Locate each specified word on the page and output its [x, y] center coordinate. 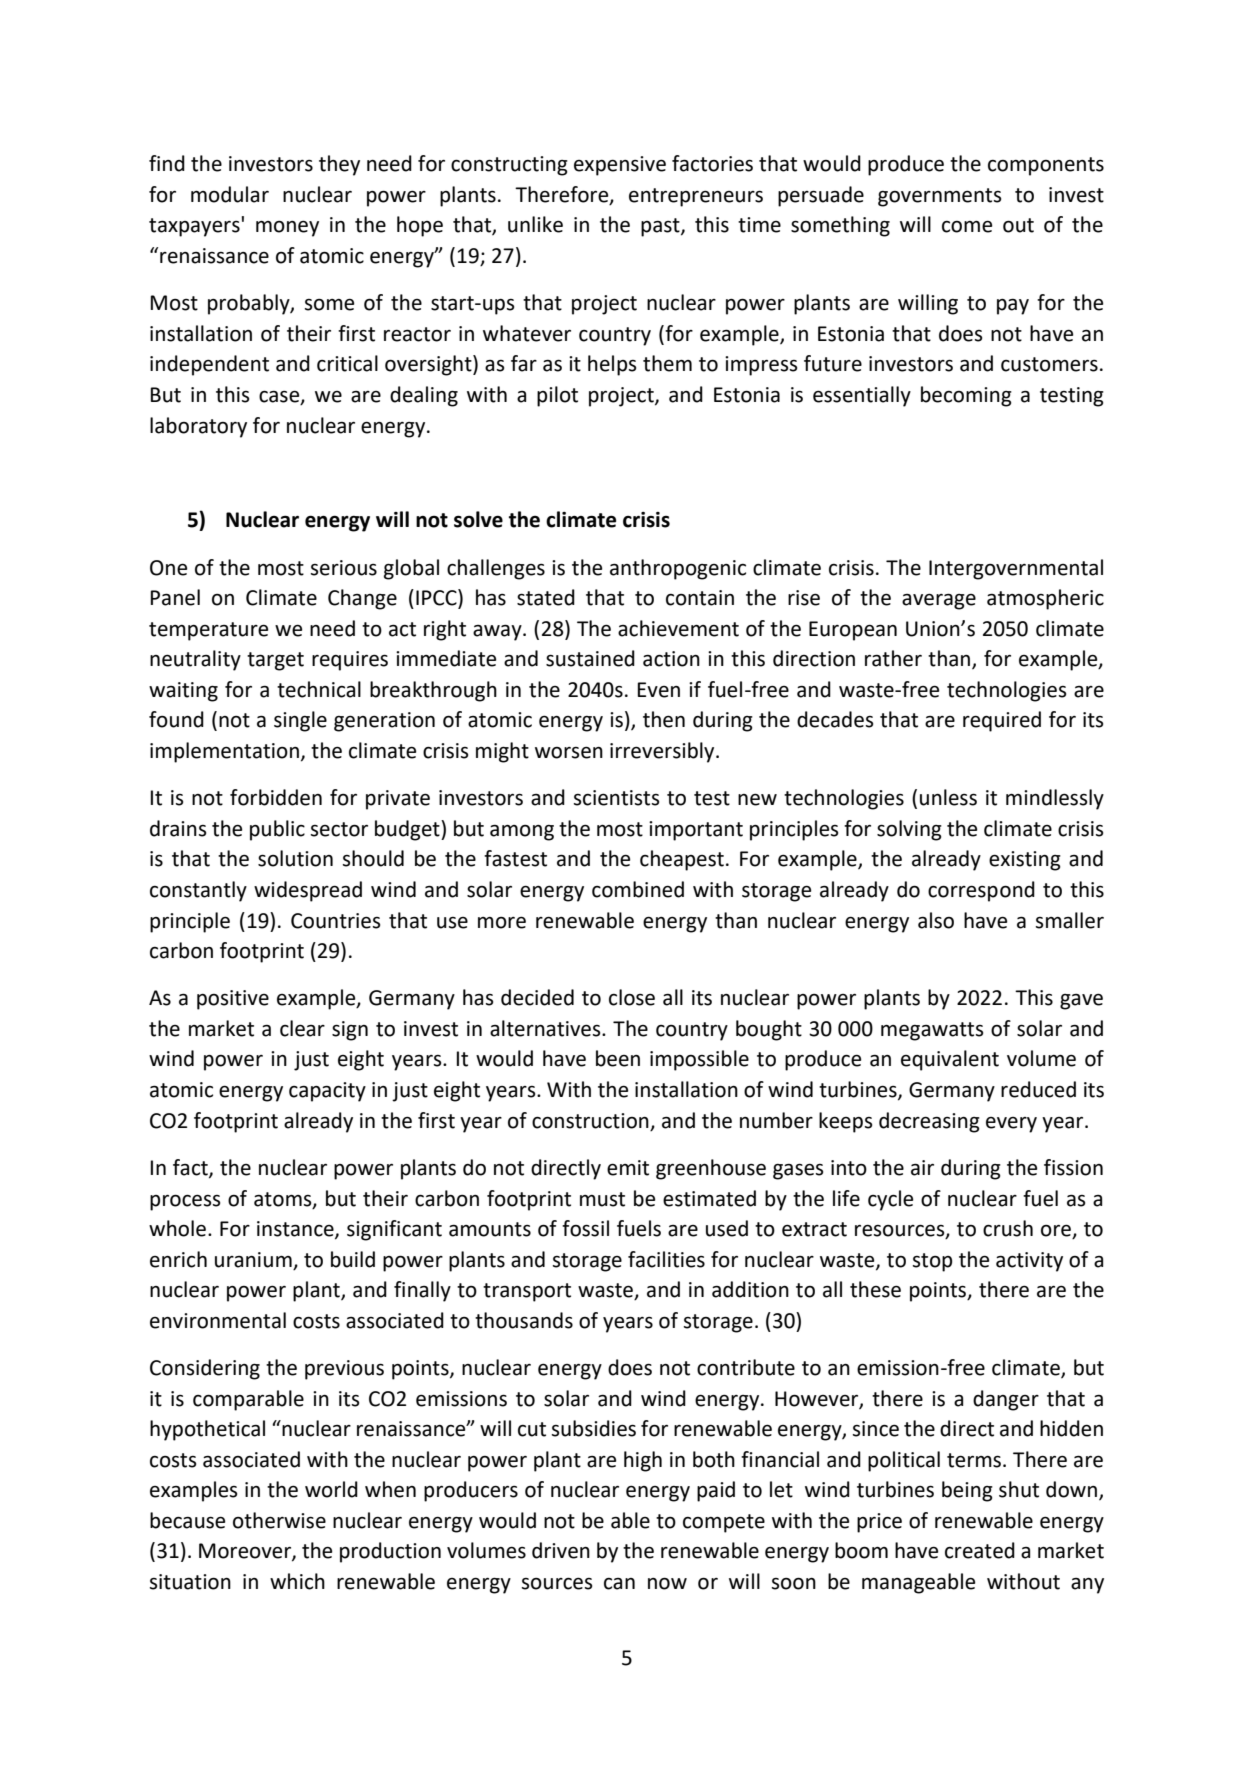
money [287, 228]
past [661, 227]
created [980, 1550]
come [967, 226]
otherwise [279, 1520]
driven [561, 1550]
